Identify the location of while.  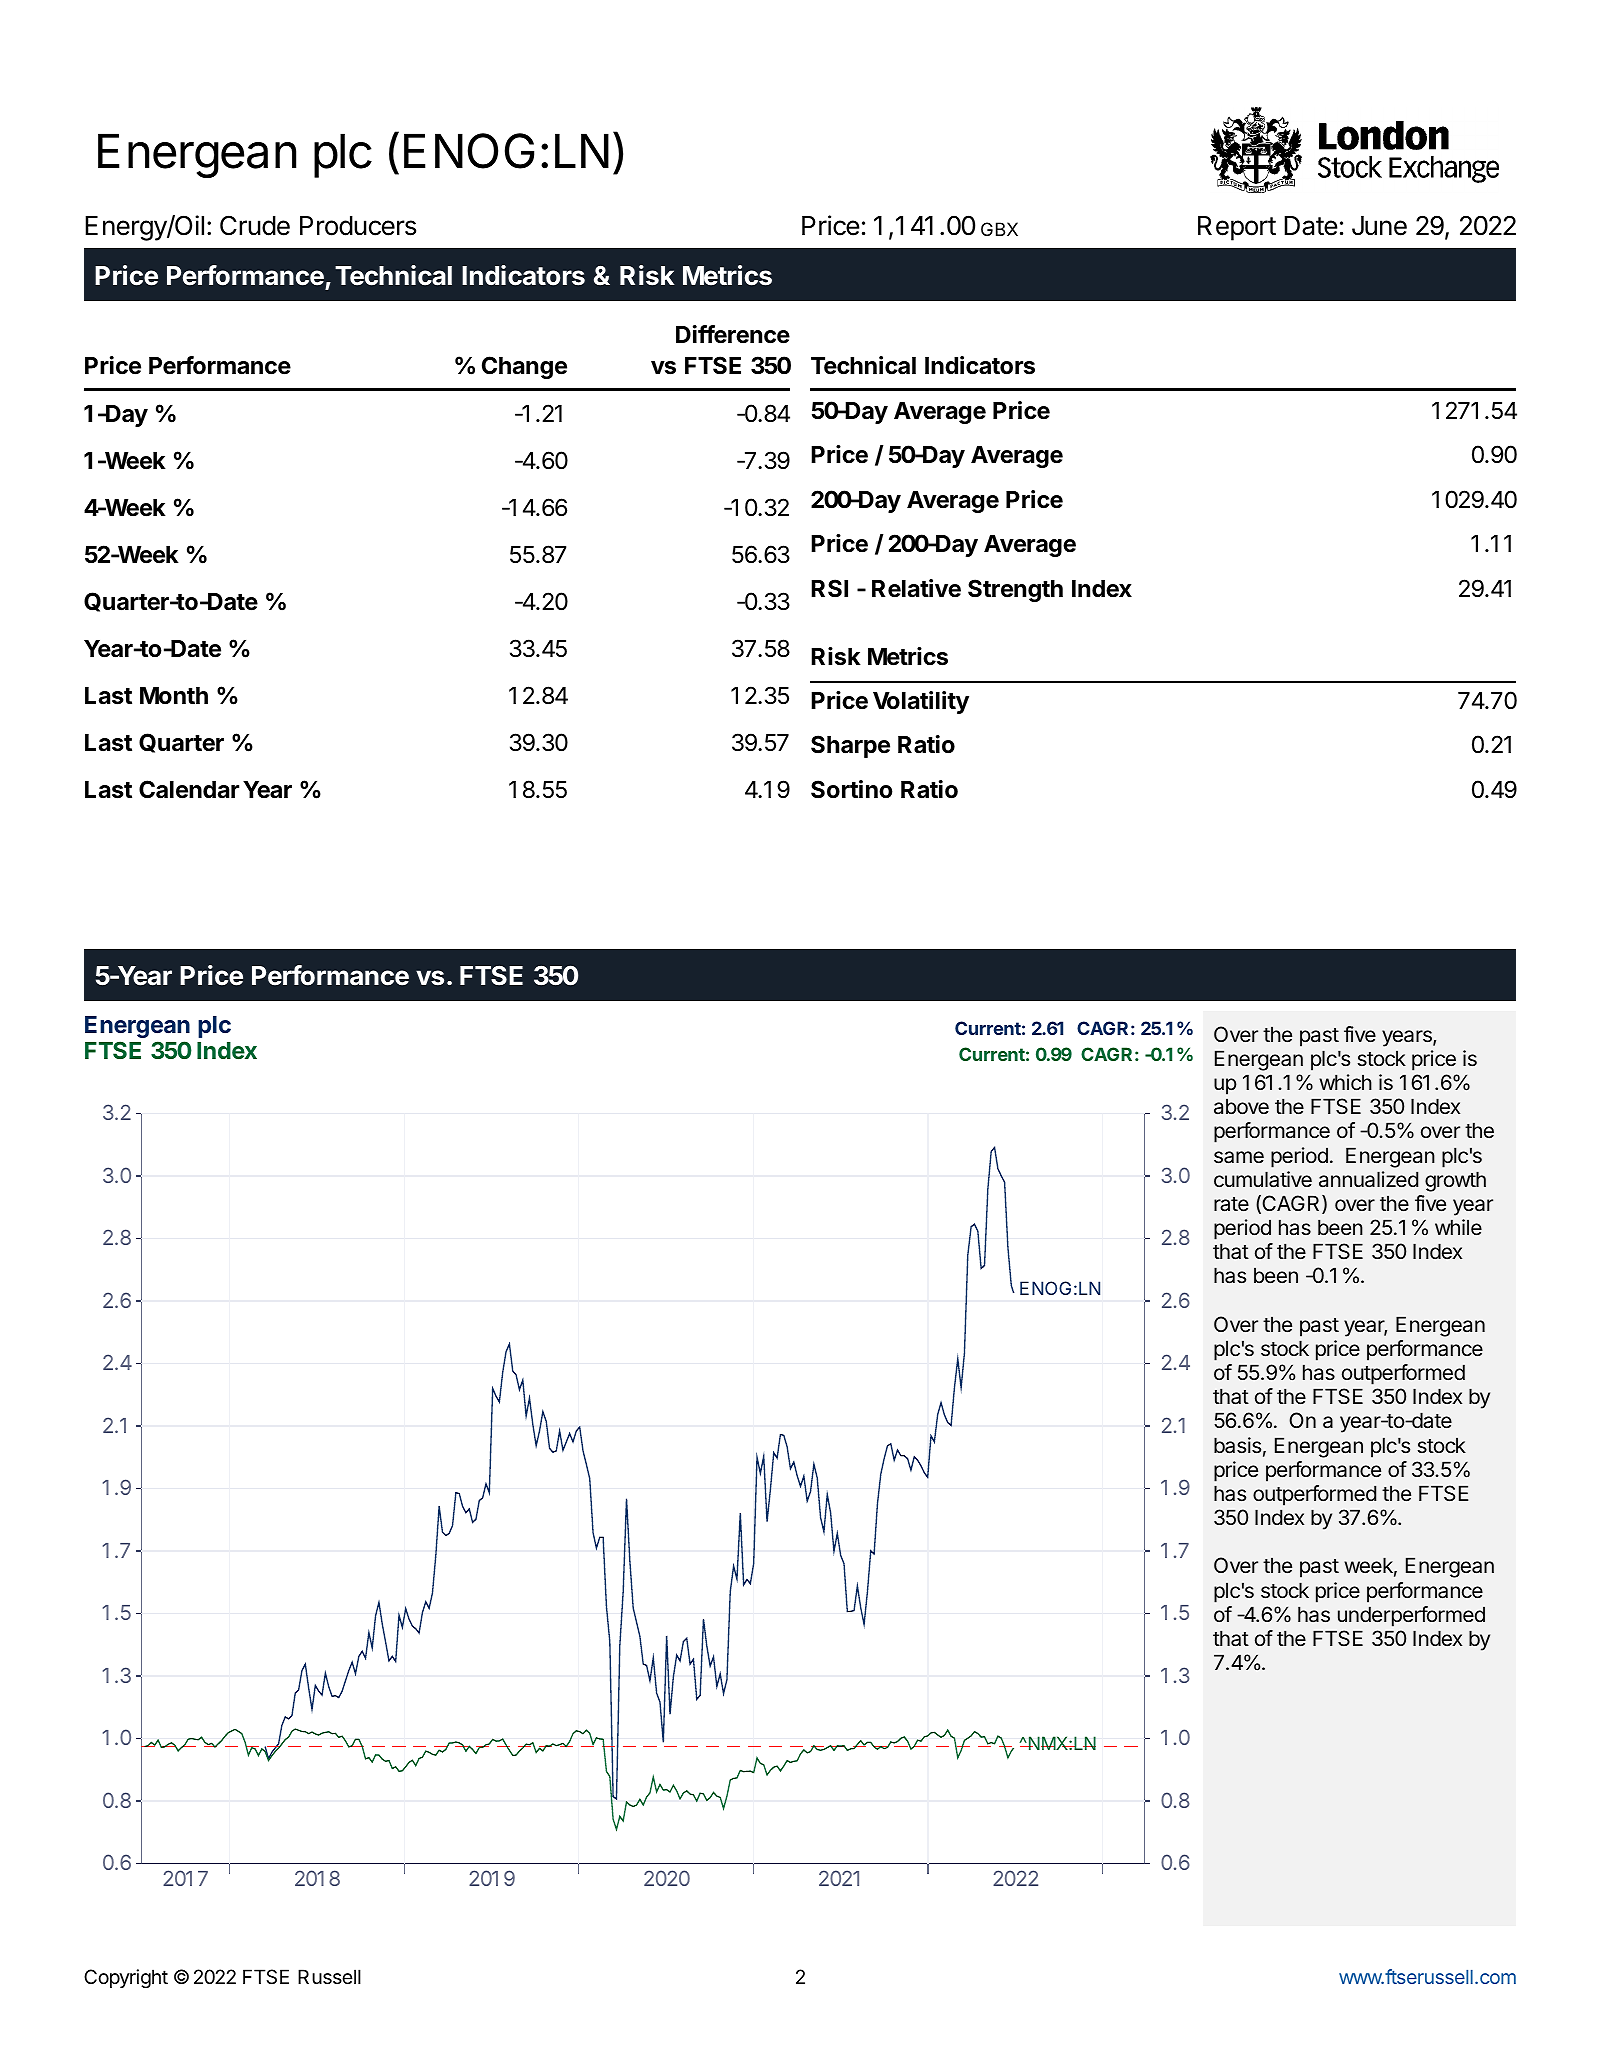
(1458, 1227).
